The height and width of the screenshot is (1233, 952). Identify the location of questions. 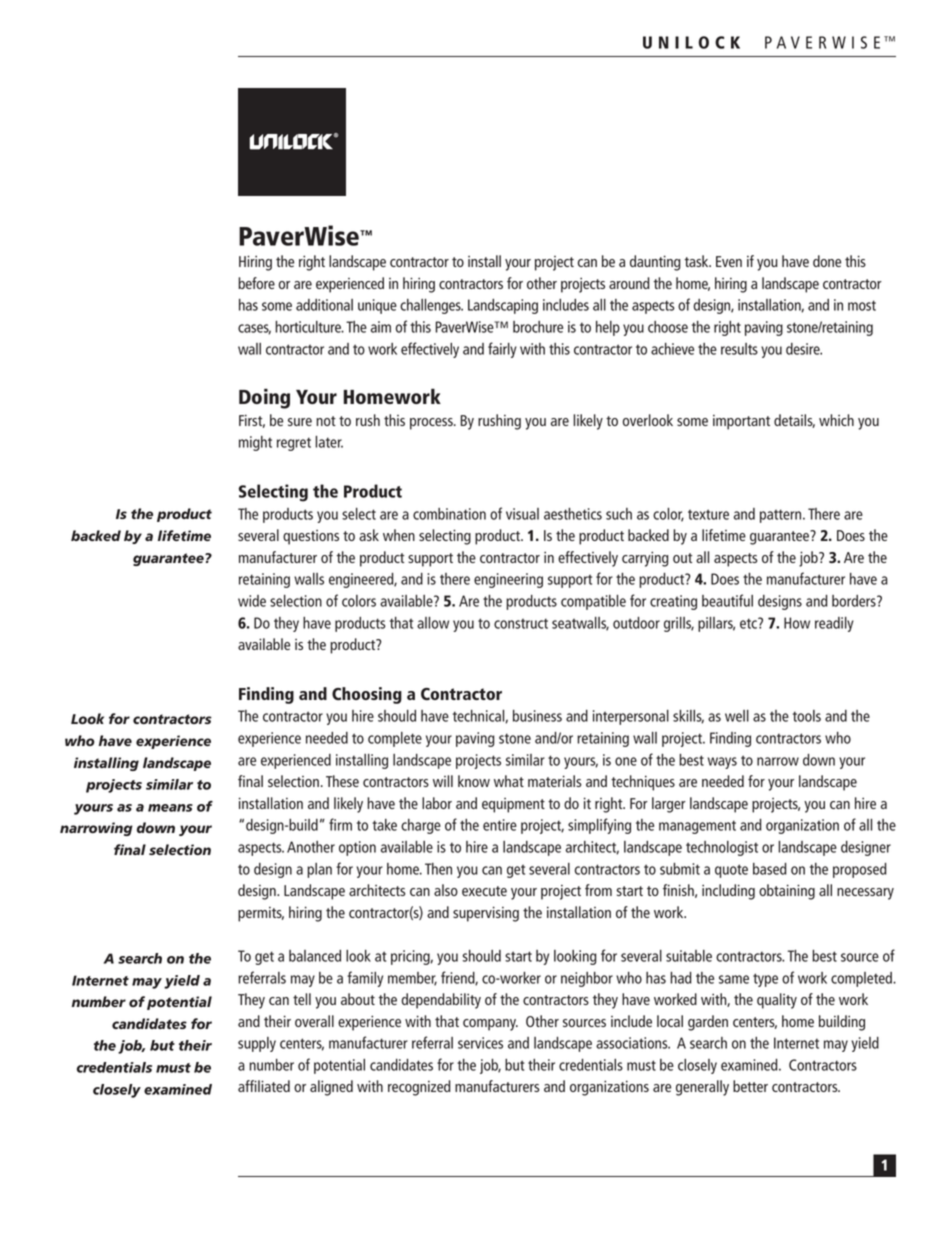
(311, 537).
